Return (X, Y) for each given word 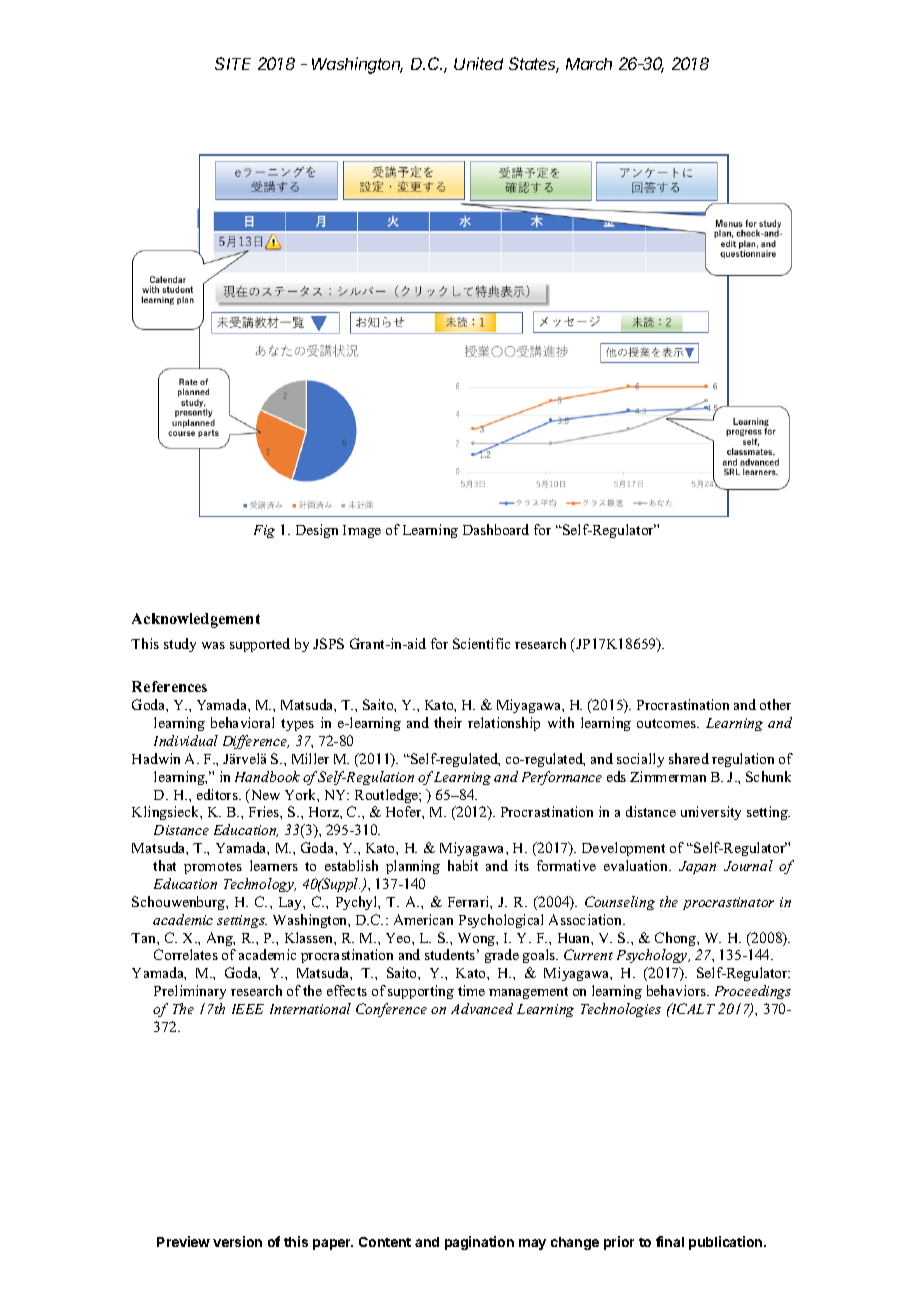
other (775, 704)
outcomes (668, 723)
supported (260, 645)
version (237, 1241)
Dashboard (496, 529)
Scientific (481, 643)
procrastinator (728, 903)
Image (362, 531)
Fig (264, 531)
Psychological (501, 921)
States (534, 65)
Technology (260, 885)
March (589, 64)
